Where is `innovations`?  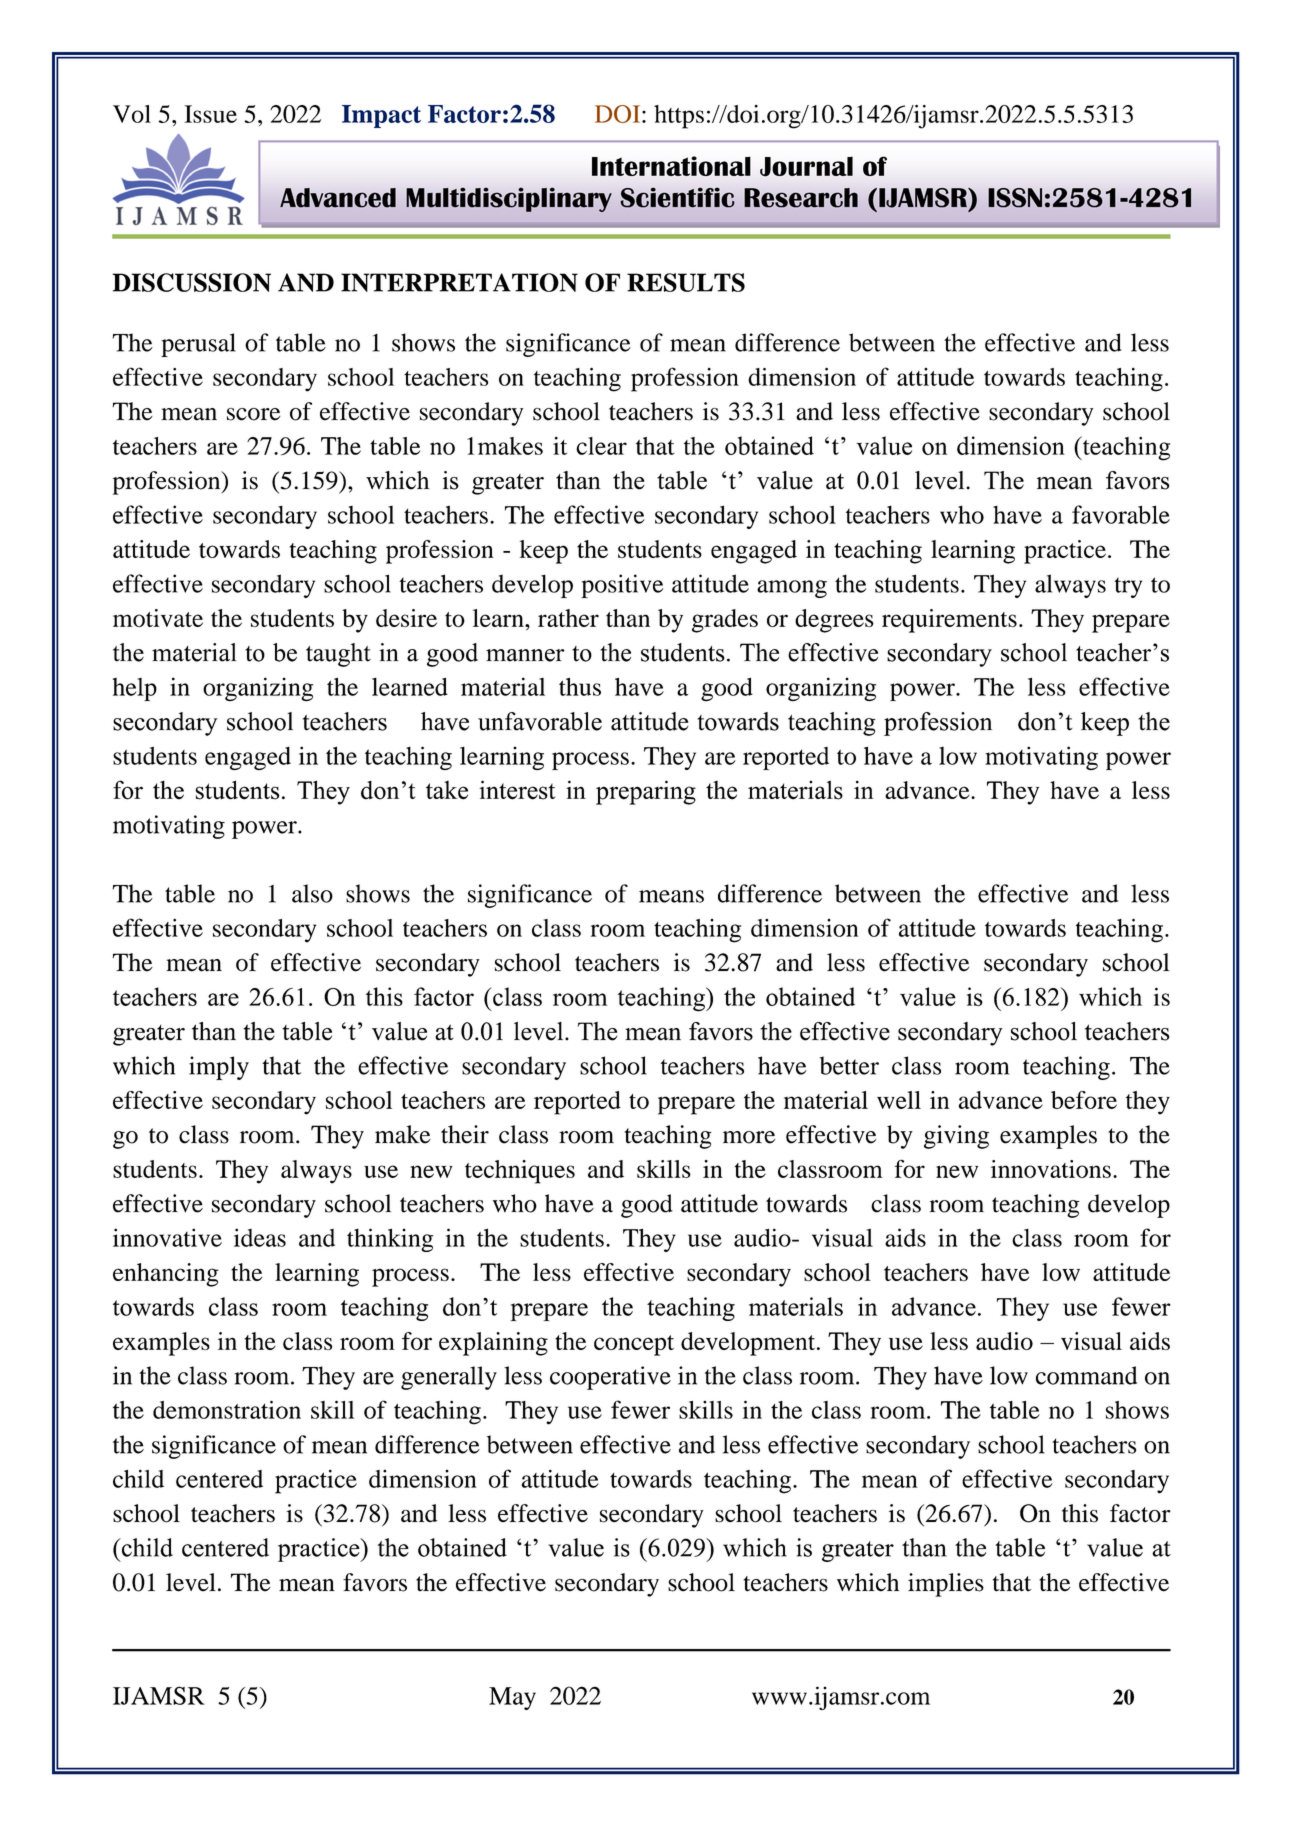
innovations is located at coordinates (1051, 1169).
